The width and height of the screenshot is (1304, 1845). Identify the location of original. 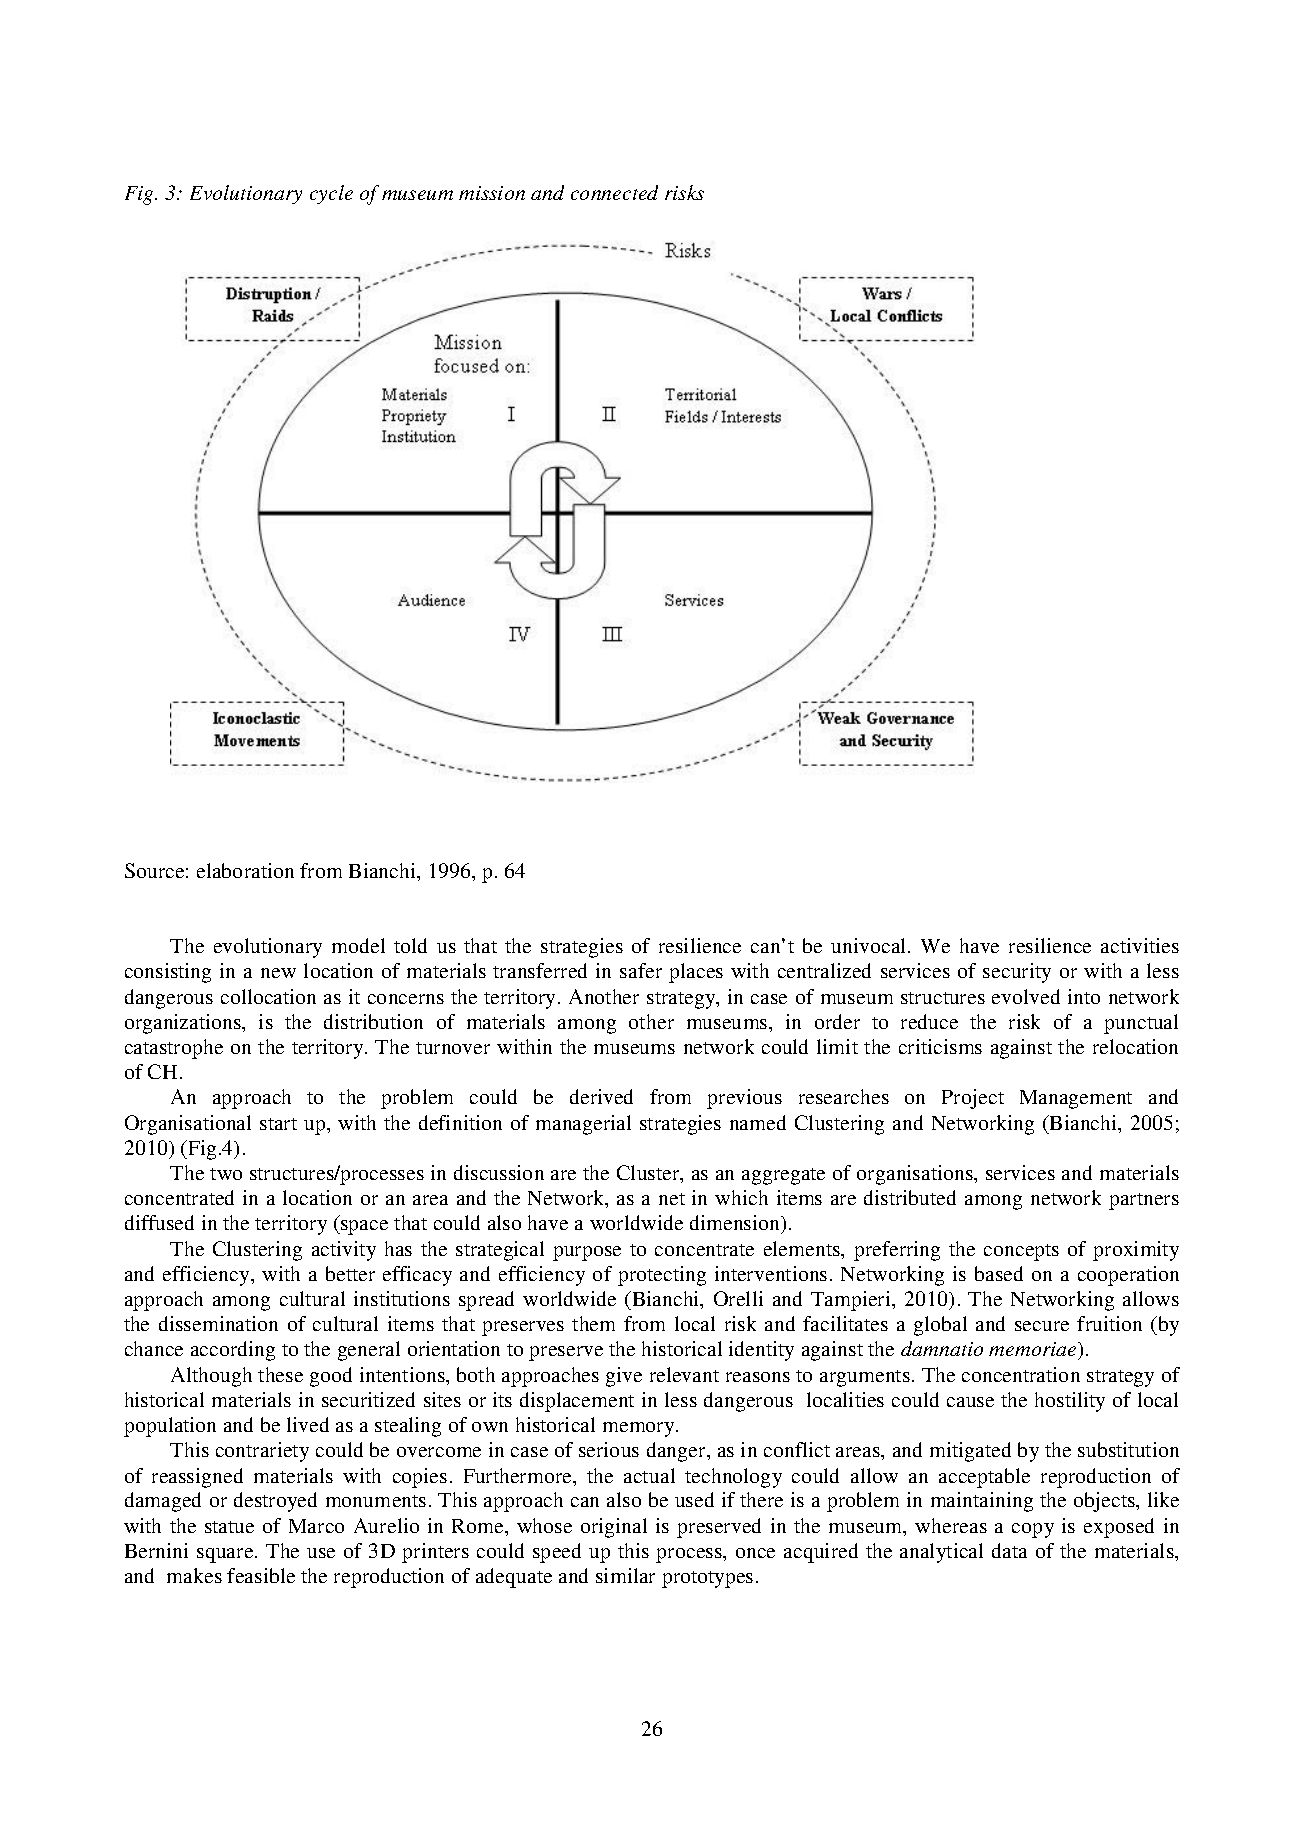
(614, 1528).
